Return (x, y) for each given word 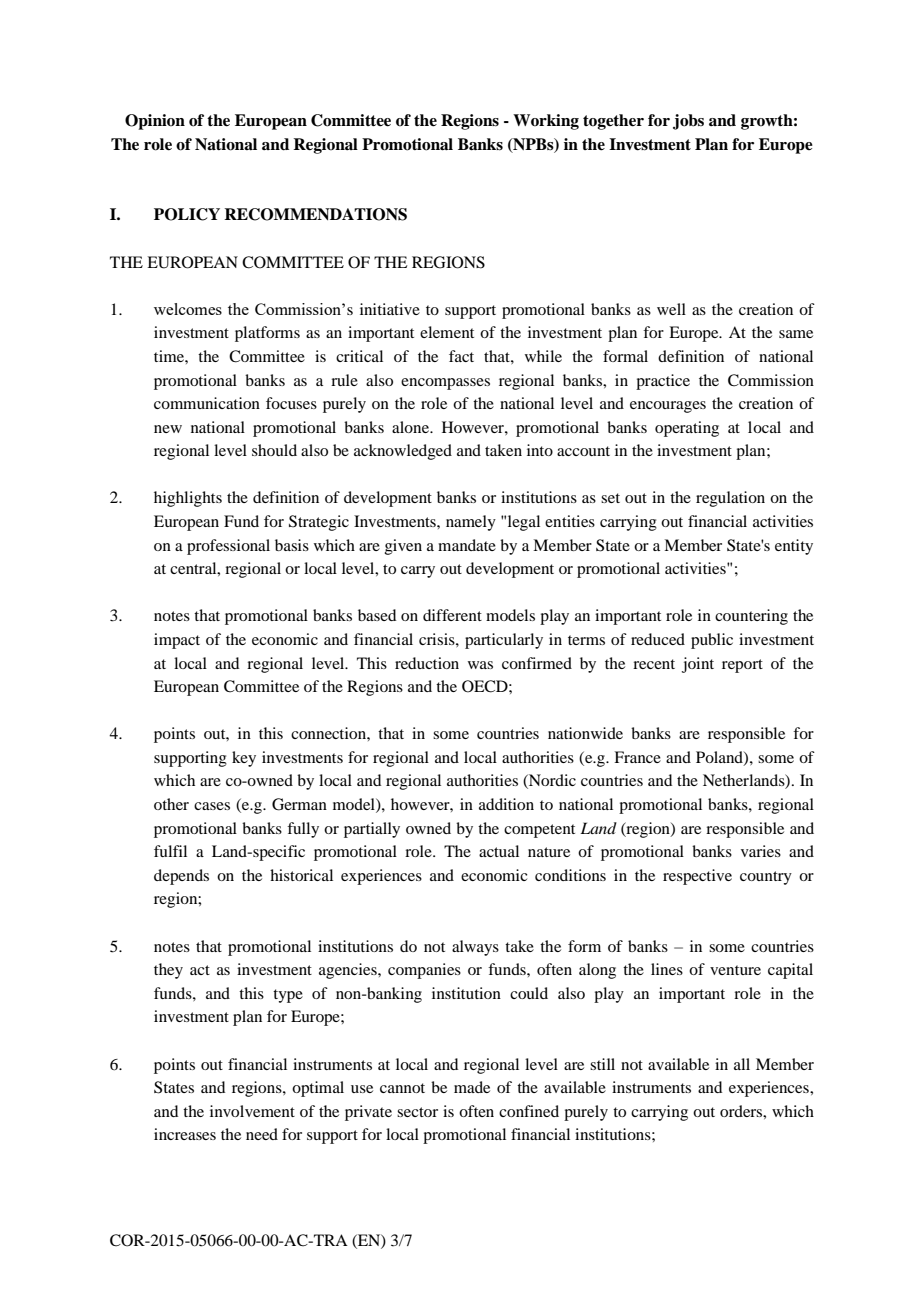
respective (697, 877)
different (452, 615)
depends (181, 877)
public (712, 641)
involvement (252, 1111)
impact (177, 641)
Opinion (155, 122)
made (472, 1087)
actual (499, 851)
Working (546, 122)
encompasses (445, 384)
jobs (688, 122)
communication (207, 403)
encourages (668, 407)
